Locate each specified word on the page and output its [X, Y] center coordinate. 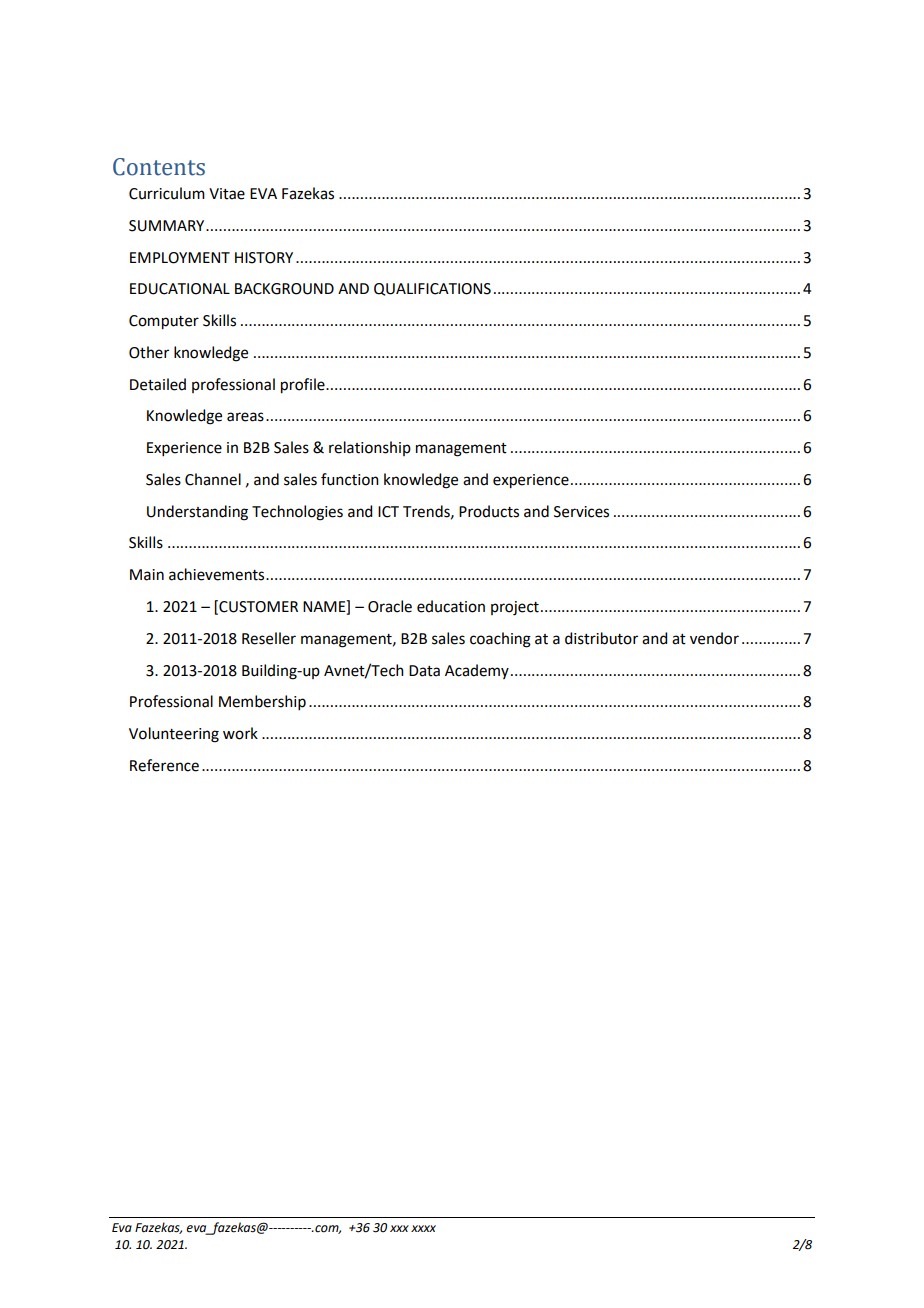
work [240, 733]
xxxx [423, 1228]
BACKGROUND [284, 289]
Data [424, 671]
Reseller [269, 638]
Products [489, 511]
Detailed [158, 384]
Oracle [390, 606]
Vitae [227, 194]
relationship [370, 448]
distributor [601, 638]
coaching [500, 640]
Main [147, 575]
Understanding [197, 513]
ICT [388, 512]
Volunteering [174, 735]
